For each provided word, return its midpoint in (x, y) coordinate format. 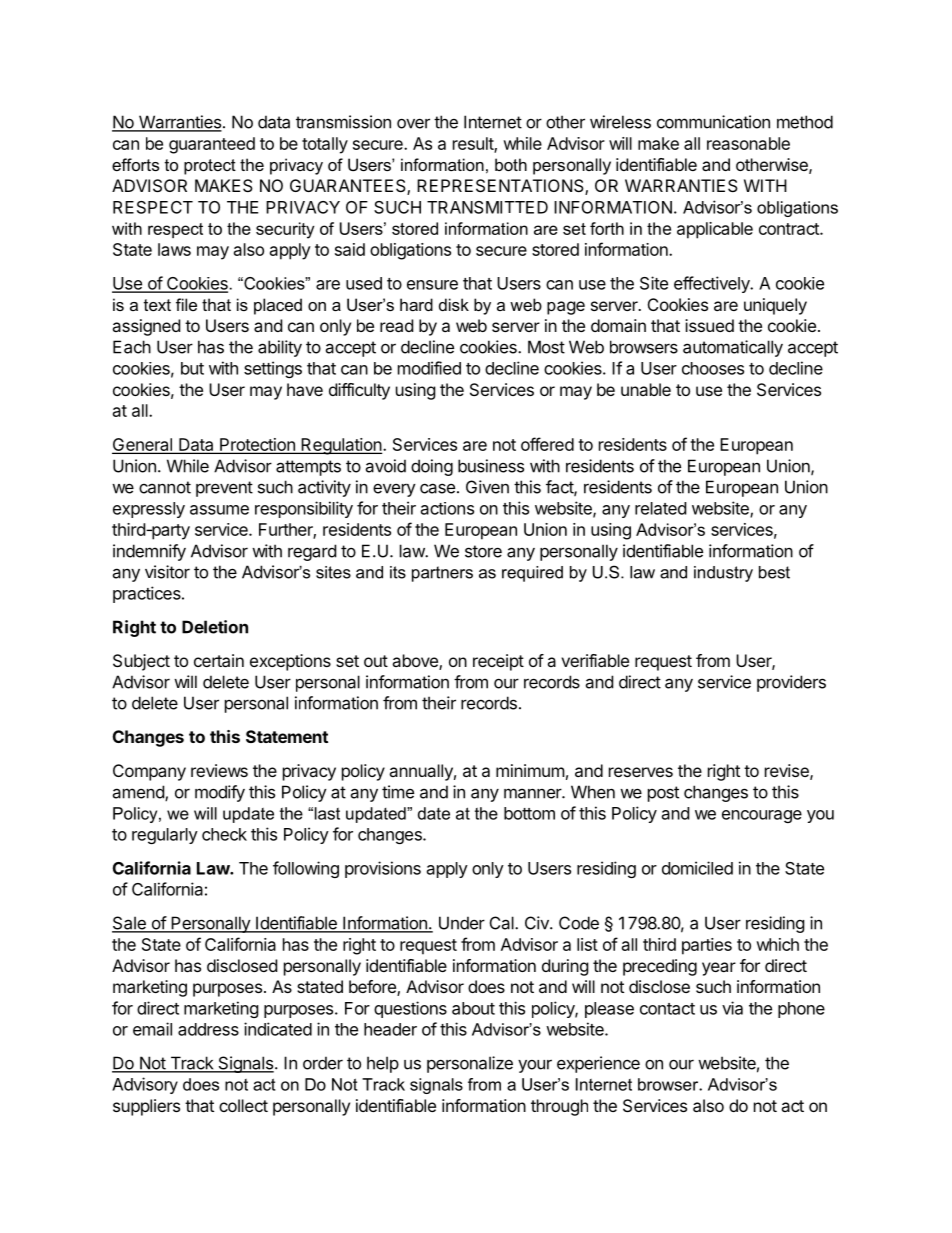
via (732, 1008)
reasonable (748, 143)
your (535, 1066)
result (474, 144)
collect (243, 1105)
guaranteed (212, 145)
